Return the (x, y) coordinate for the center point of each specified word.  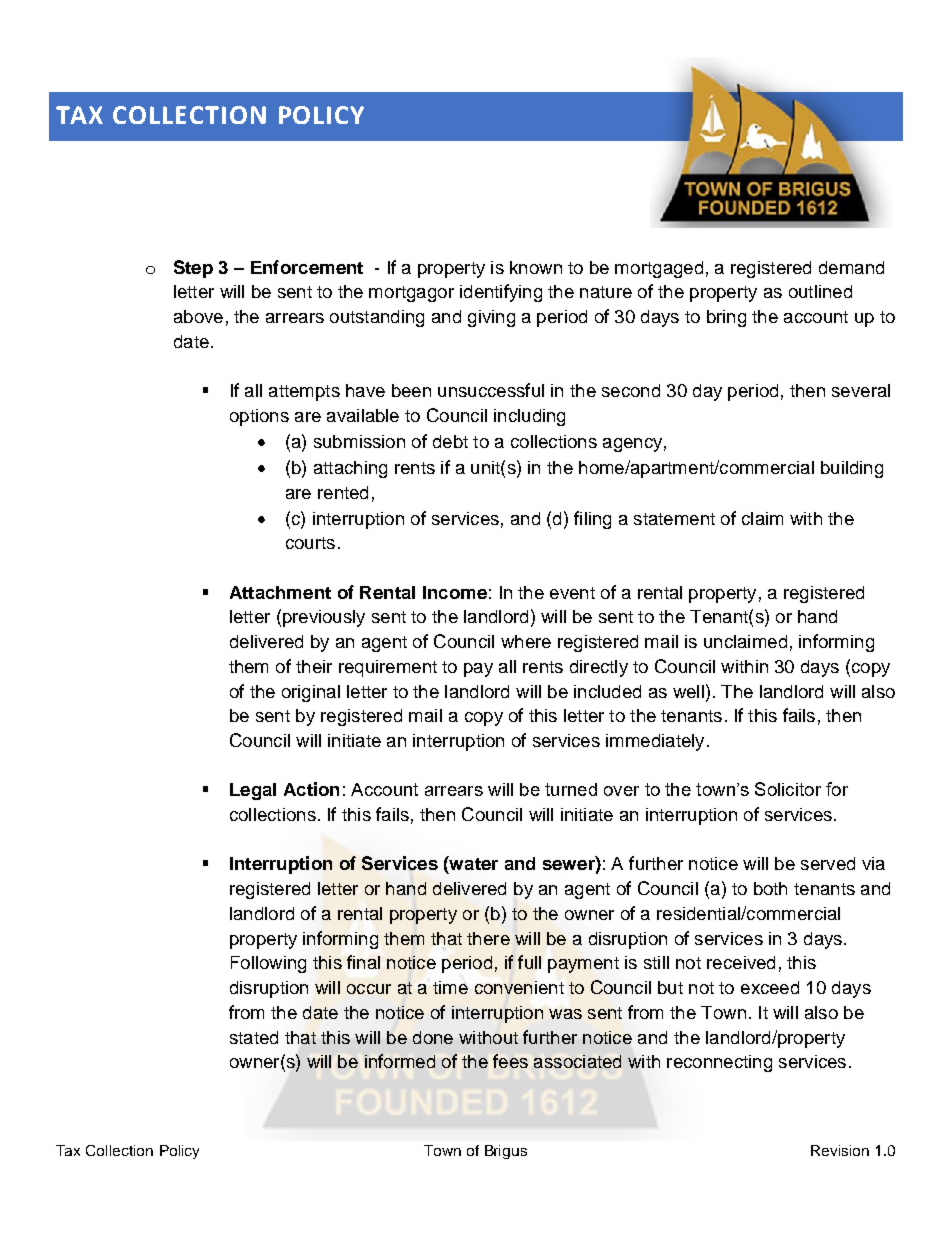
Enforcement (307, 267)
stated (254, 1037)
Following (268, 964)
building (852, 469)
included (607, 691)
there (488, 938)
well (688, 691)
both (770, 888)
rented (343, 492)
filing (592, 520)
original (311, 693)
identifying (501, 293)
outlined (820, 291)
